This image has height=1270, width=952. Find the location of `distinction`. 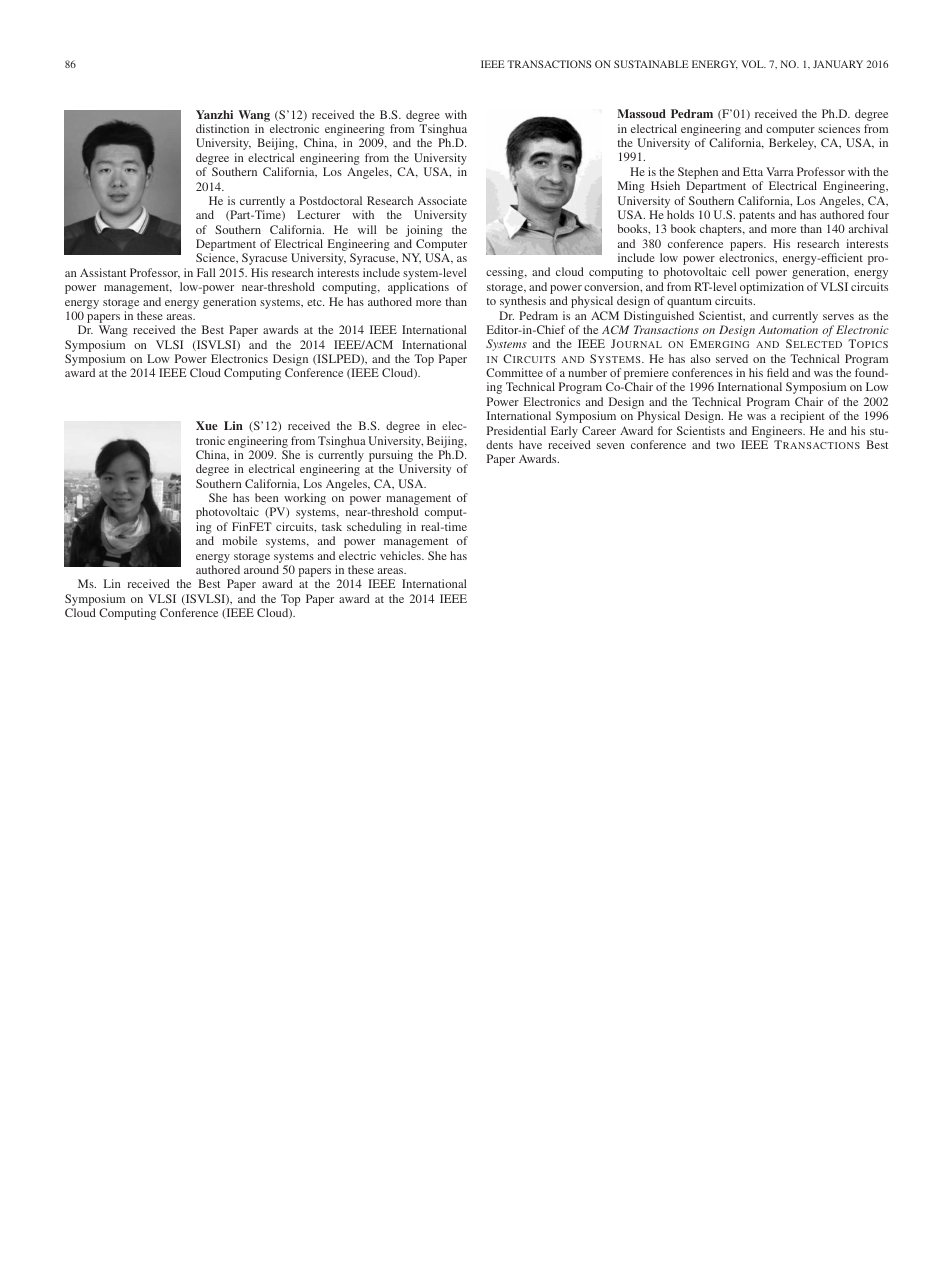

distinction is located at coordinates (222, 128).
